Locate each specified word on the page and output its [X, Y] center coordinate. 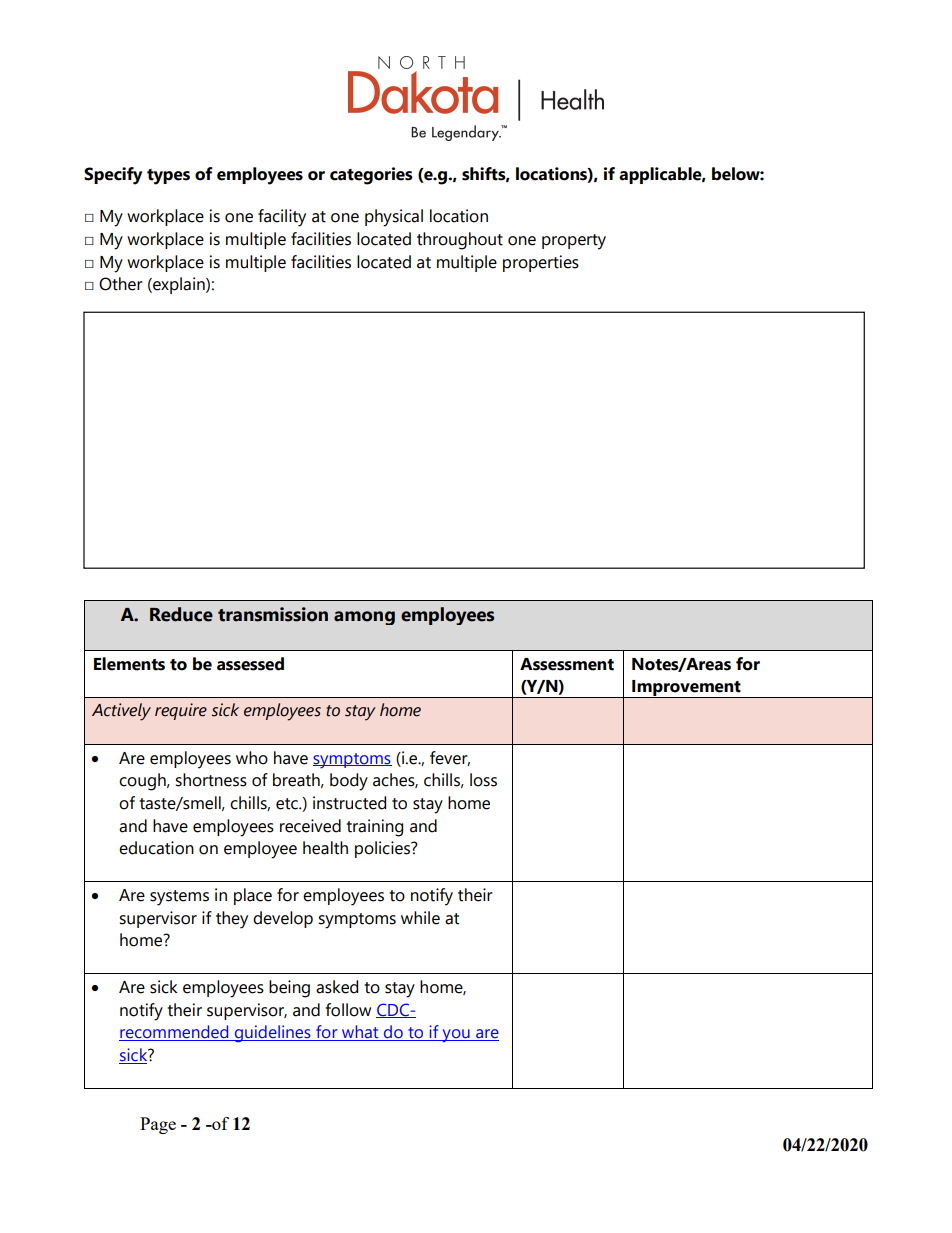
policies [383, 849]
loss [483, 780]
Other [121, 284]
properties [541, 263]
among [364, 618]
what [360, 1033]
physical [394, 218]
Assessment [567, 664]
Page [158, 1125]
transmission [273, 614]
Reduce [181, 614]
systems [179, 898]
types [168, 177]
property [574, 242]
